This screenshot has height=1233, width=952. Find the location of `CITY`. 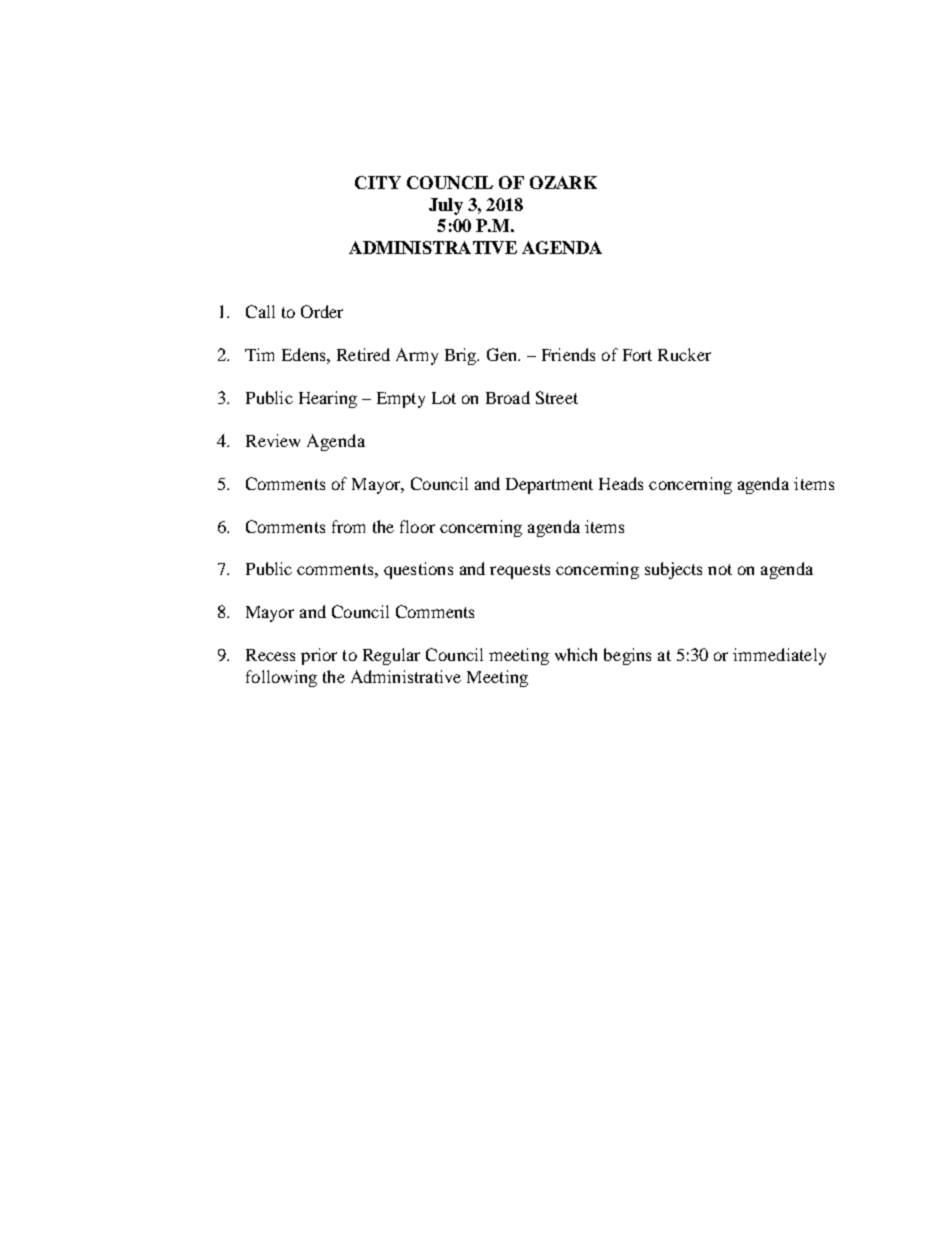

CITY is located at coordinates (378, 182).
